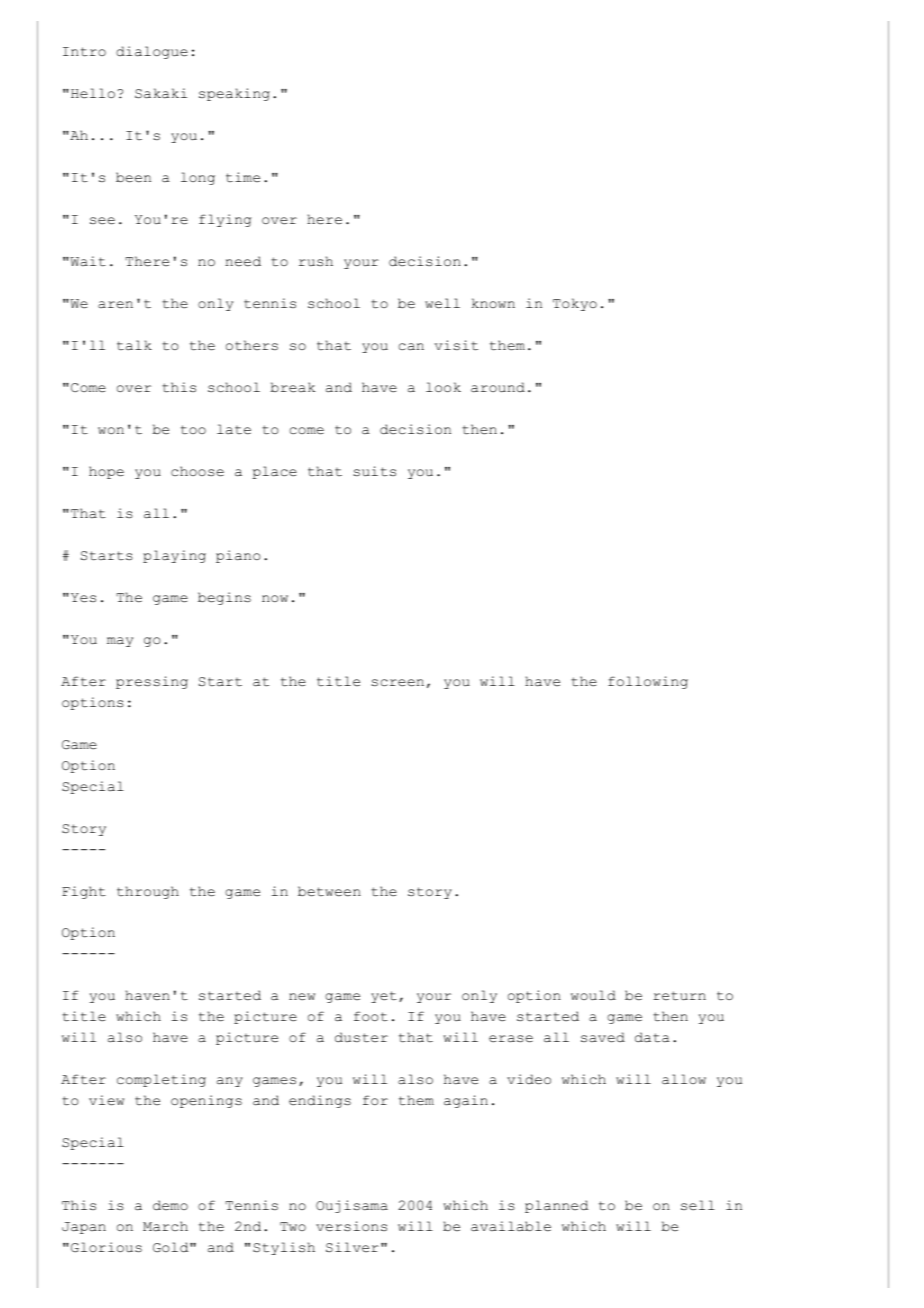 The height and width of the page is (1308, 924). What do you see at coordinates (575, 304) in the page?
I see `Tokyo` at bounding box center [575, 304].
